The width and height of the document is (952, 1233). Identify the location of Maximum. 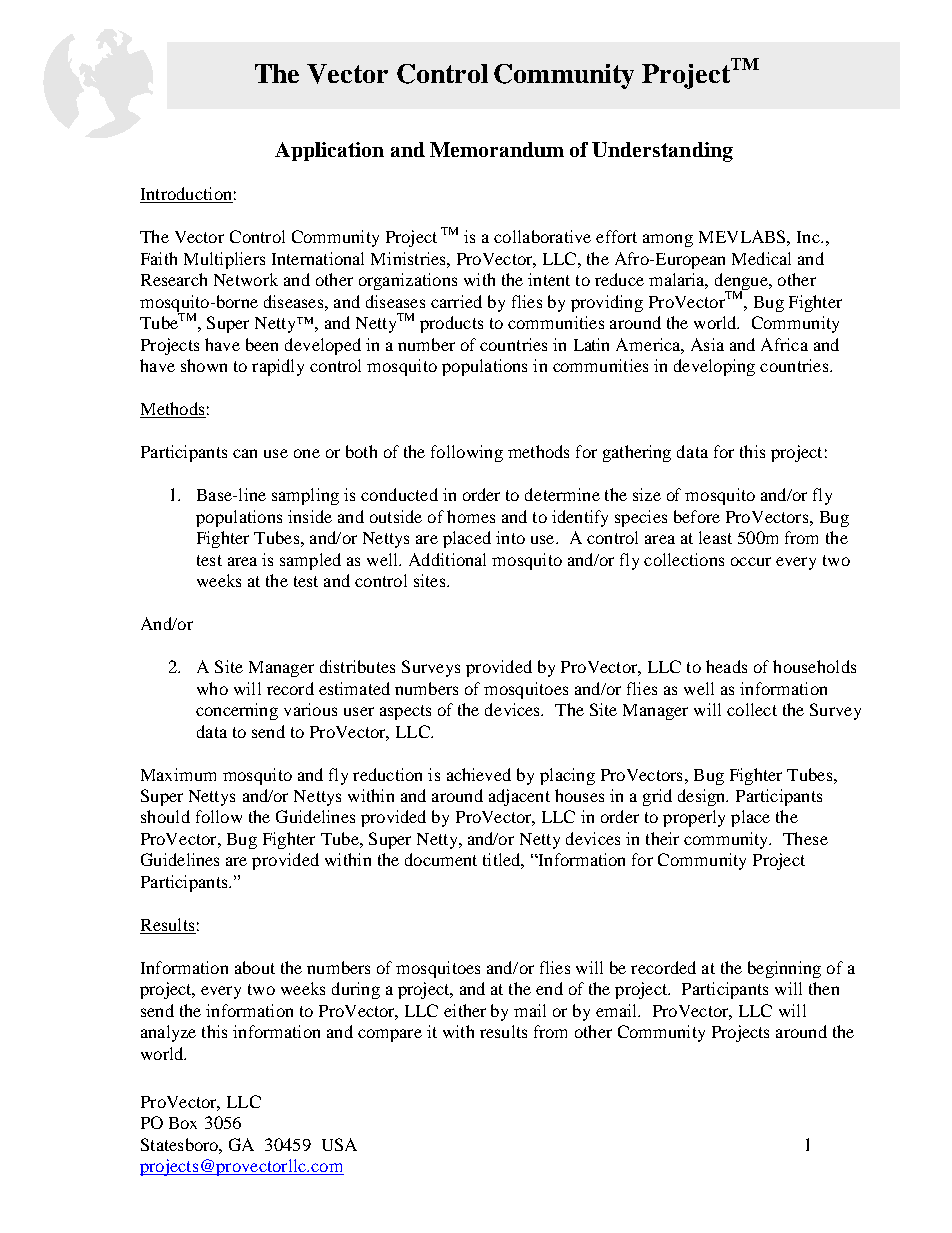
(178, 774).
